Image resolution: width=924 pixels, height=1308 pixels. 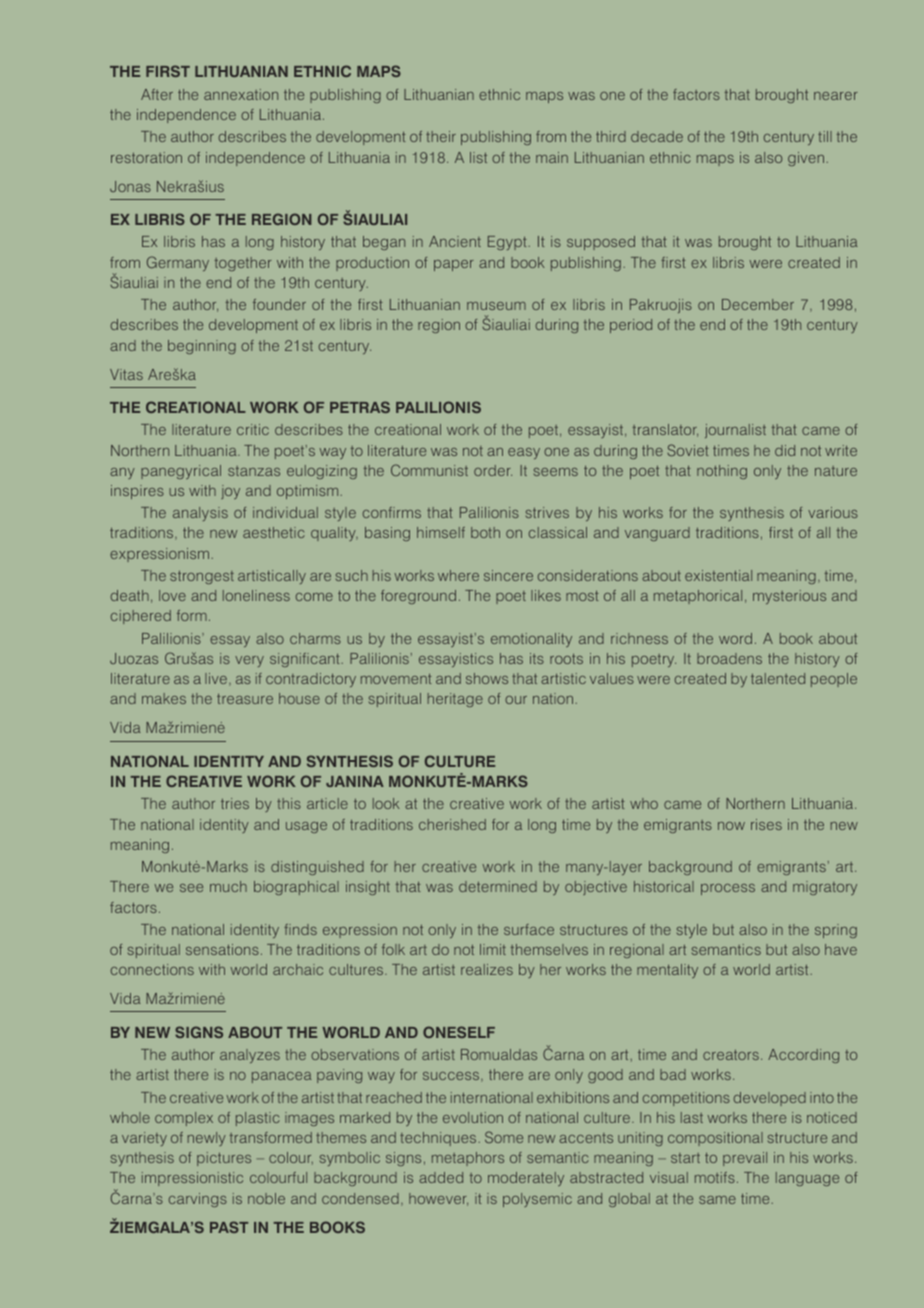 What do you see at coordinates (487, 678) in the screenshot?
I see `shows` at bounding box center [487, 678].
